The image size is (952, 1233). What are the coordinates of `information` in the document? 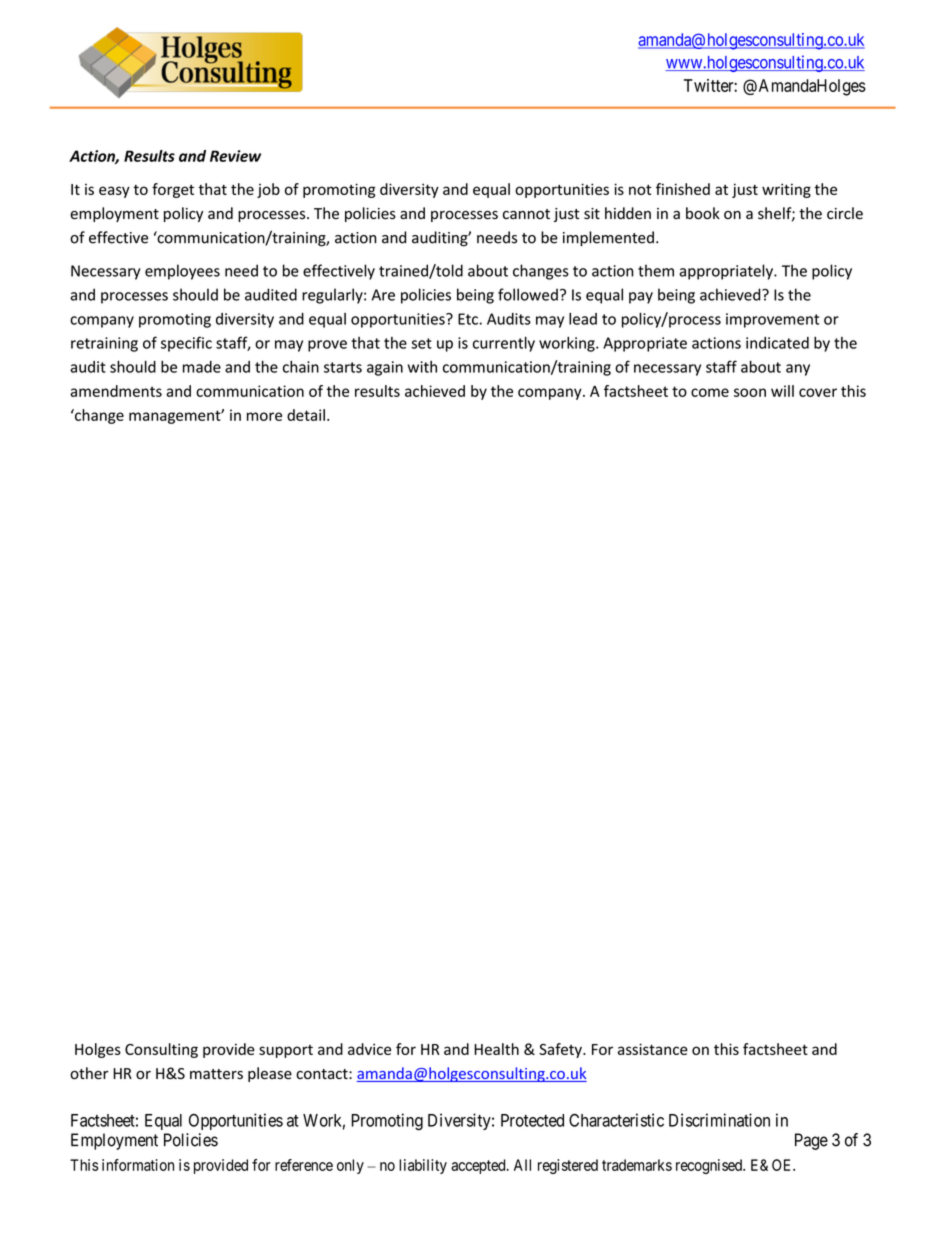 It's located at (138, 1165).
